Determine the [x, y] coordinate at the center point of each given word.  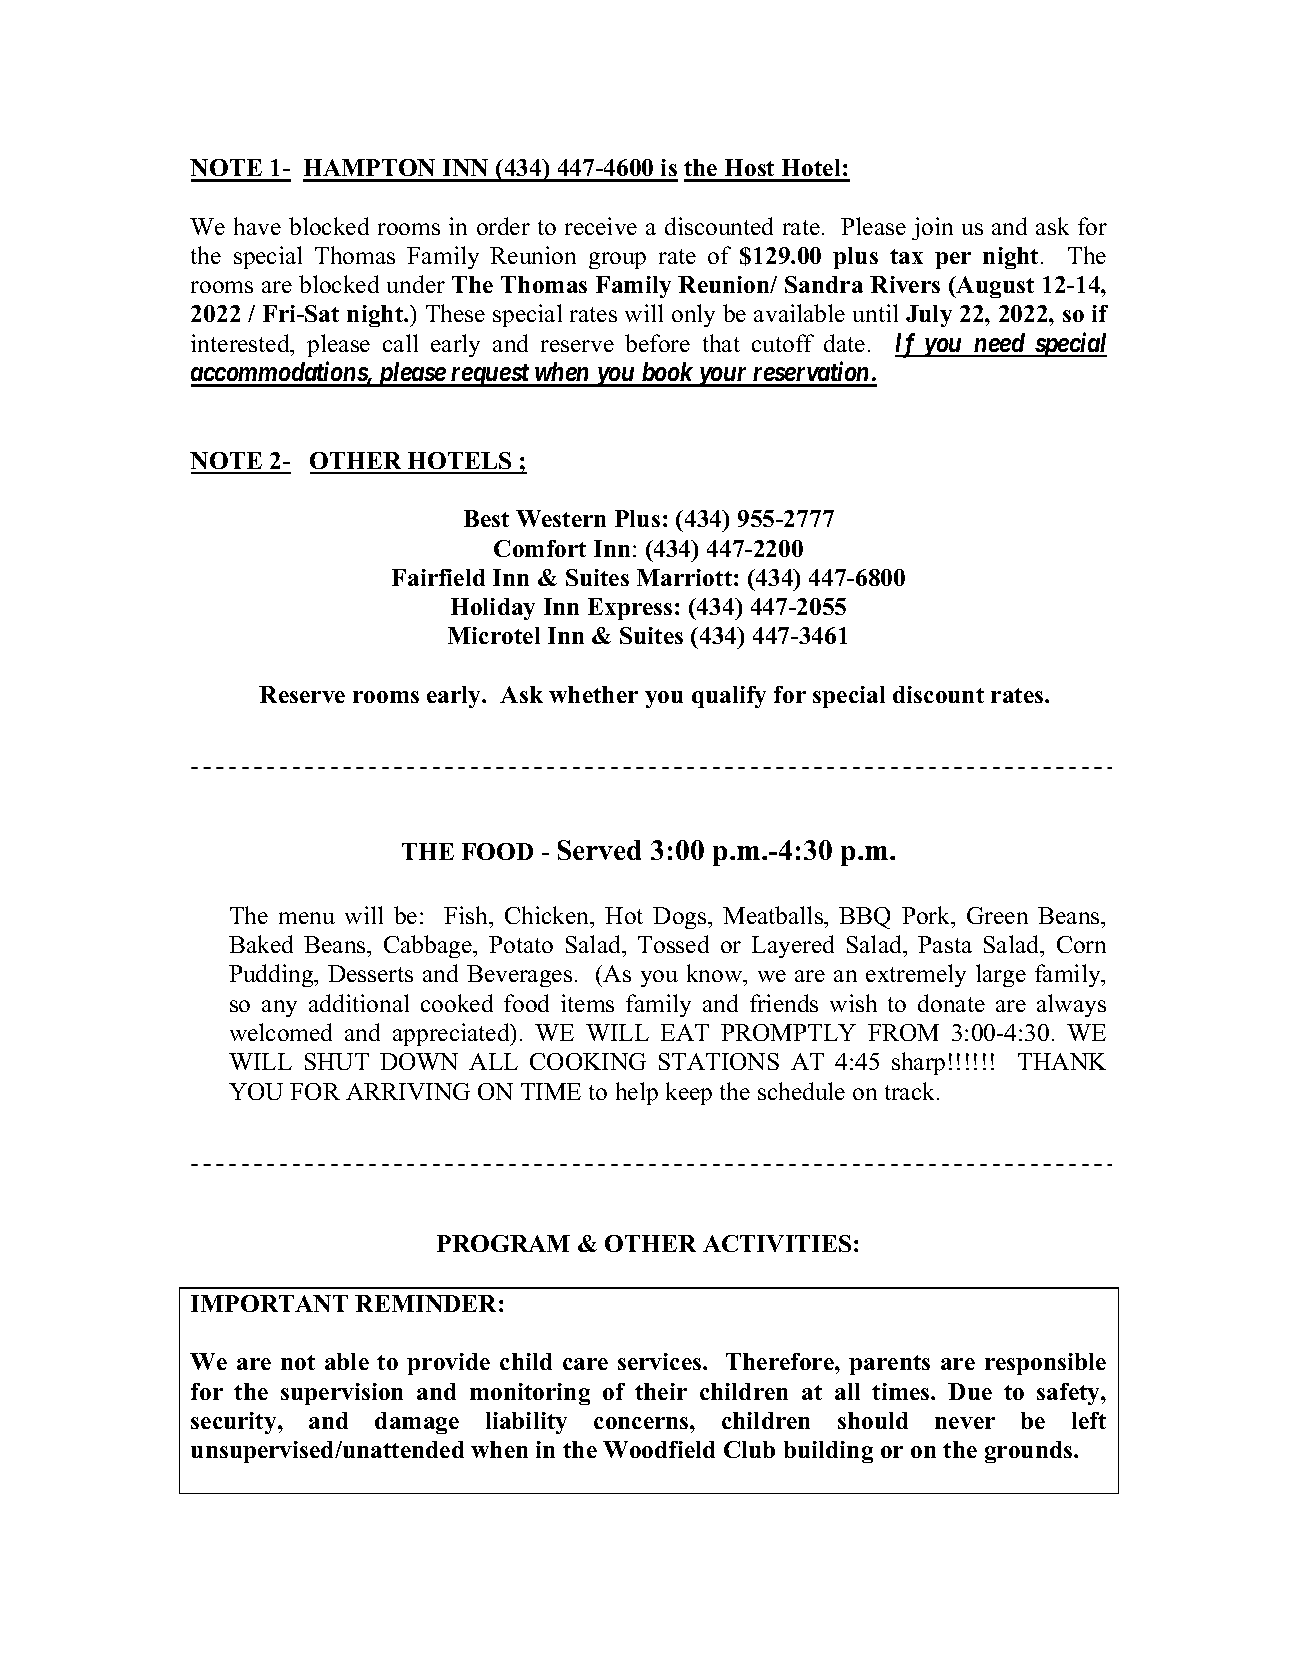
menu [307, 918]
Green [997, 915]
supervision [342, 1394]
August [994, 287]
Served [599, 850]
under [416, 284]
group [617, 260]
